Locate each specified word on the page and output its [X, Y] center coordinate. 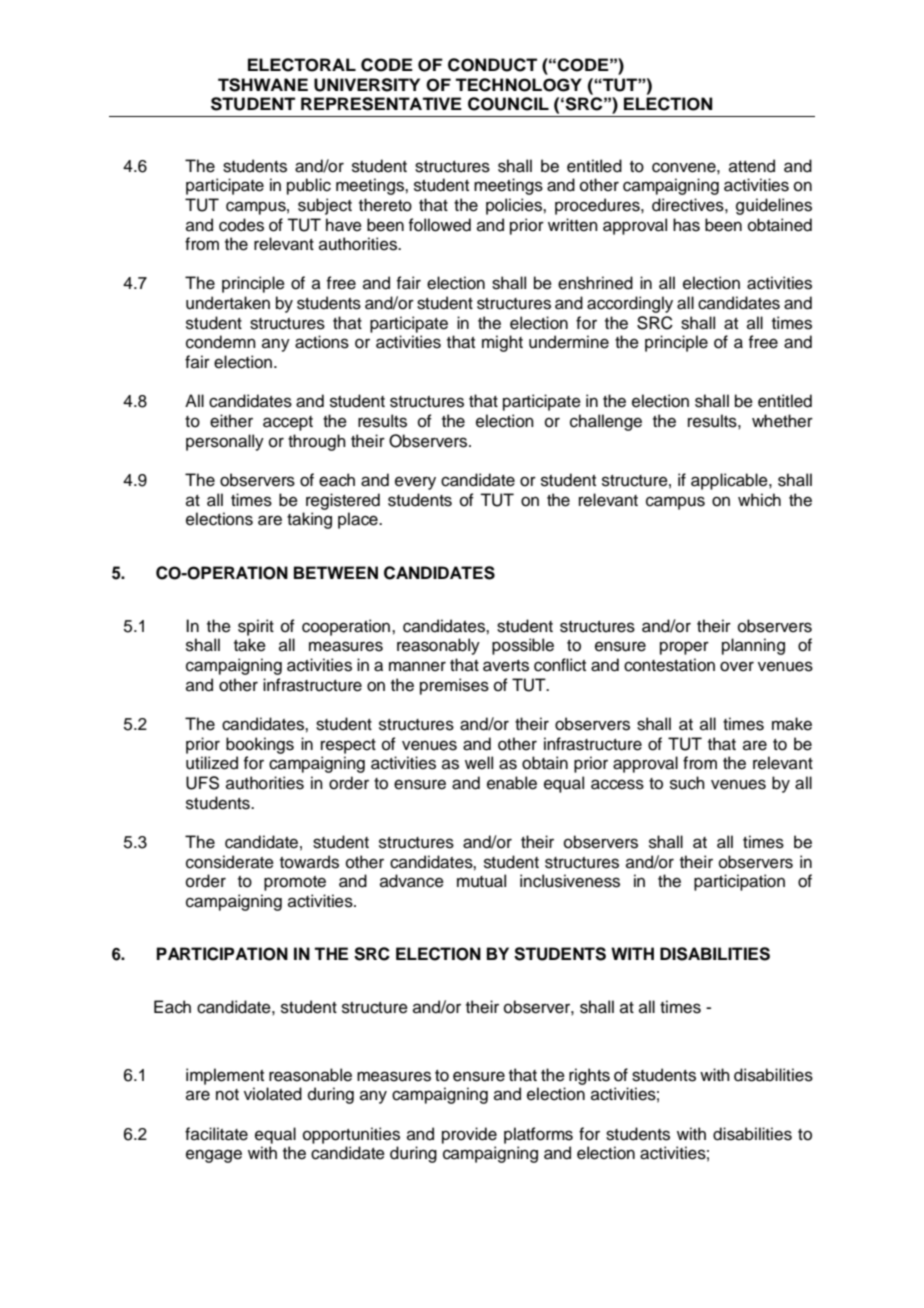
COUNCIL [508, 104]
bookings [260, 745]
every [415, 483]
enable [512, 783]
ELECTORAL [302, 65]
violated [273, 1094]
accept [288, 423]
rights [589, 1076]
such [687, 783]
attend [752, 166]
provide [469, 1135]
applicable [730, 481]
